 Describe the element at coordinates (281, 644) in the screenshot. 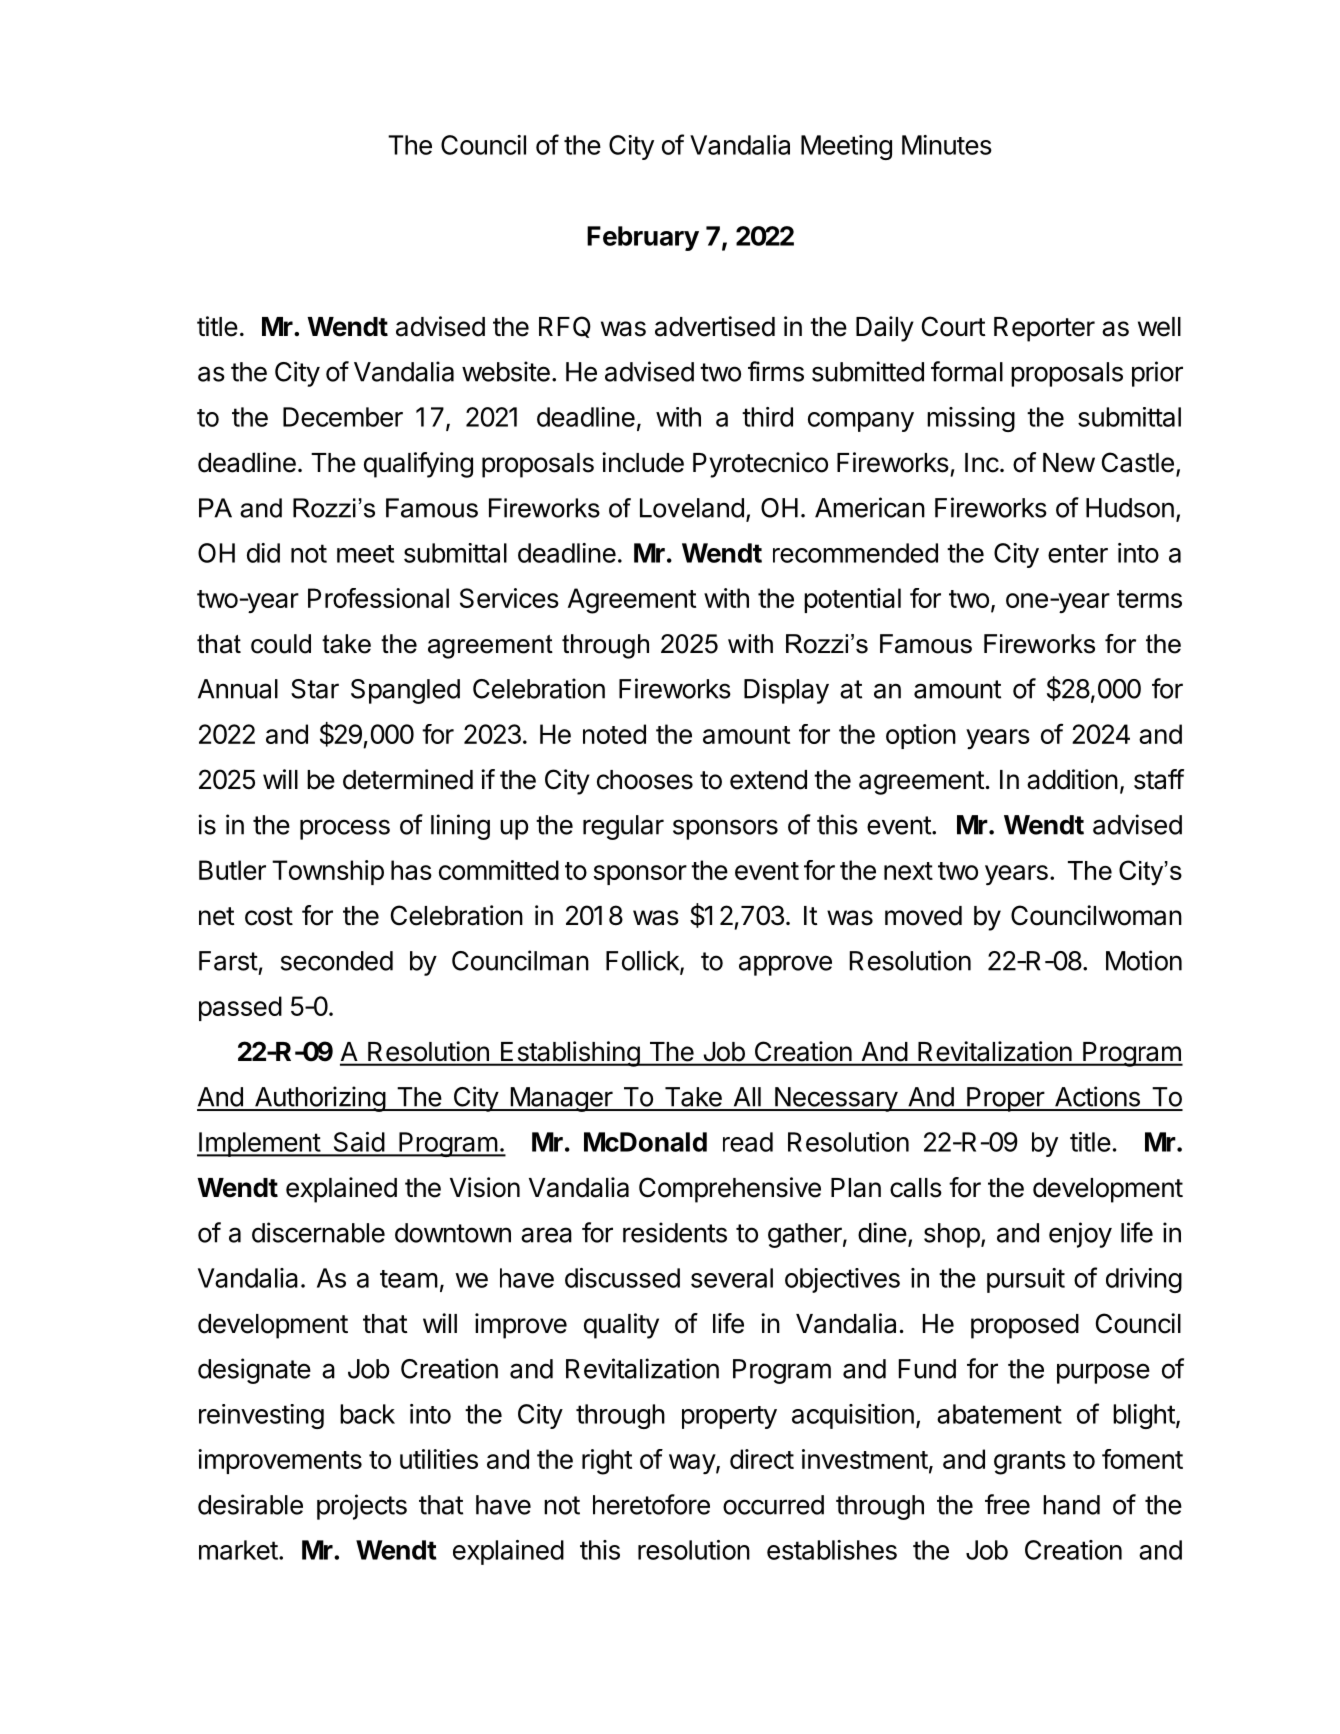

I see `could` at that location.
